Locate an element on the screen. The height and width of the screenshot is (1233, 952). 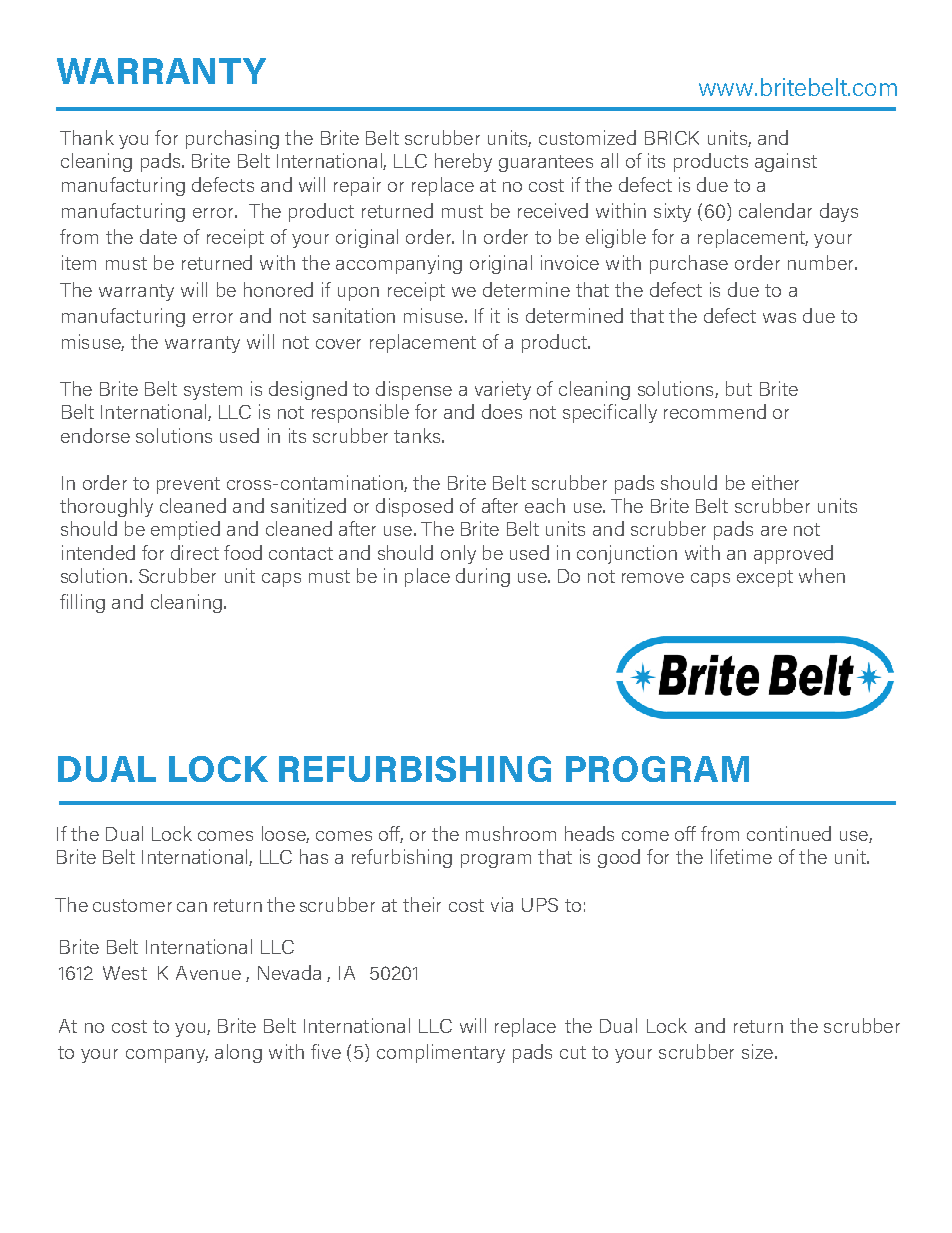
during is located at coordinates (483, 577).
